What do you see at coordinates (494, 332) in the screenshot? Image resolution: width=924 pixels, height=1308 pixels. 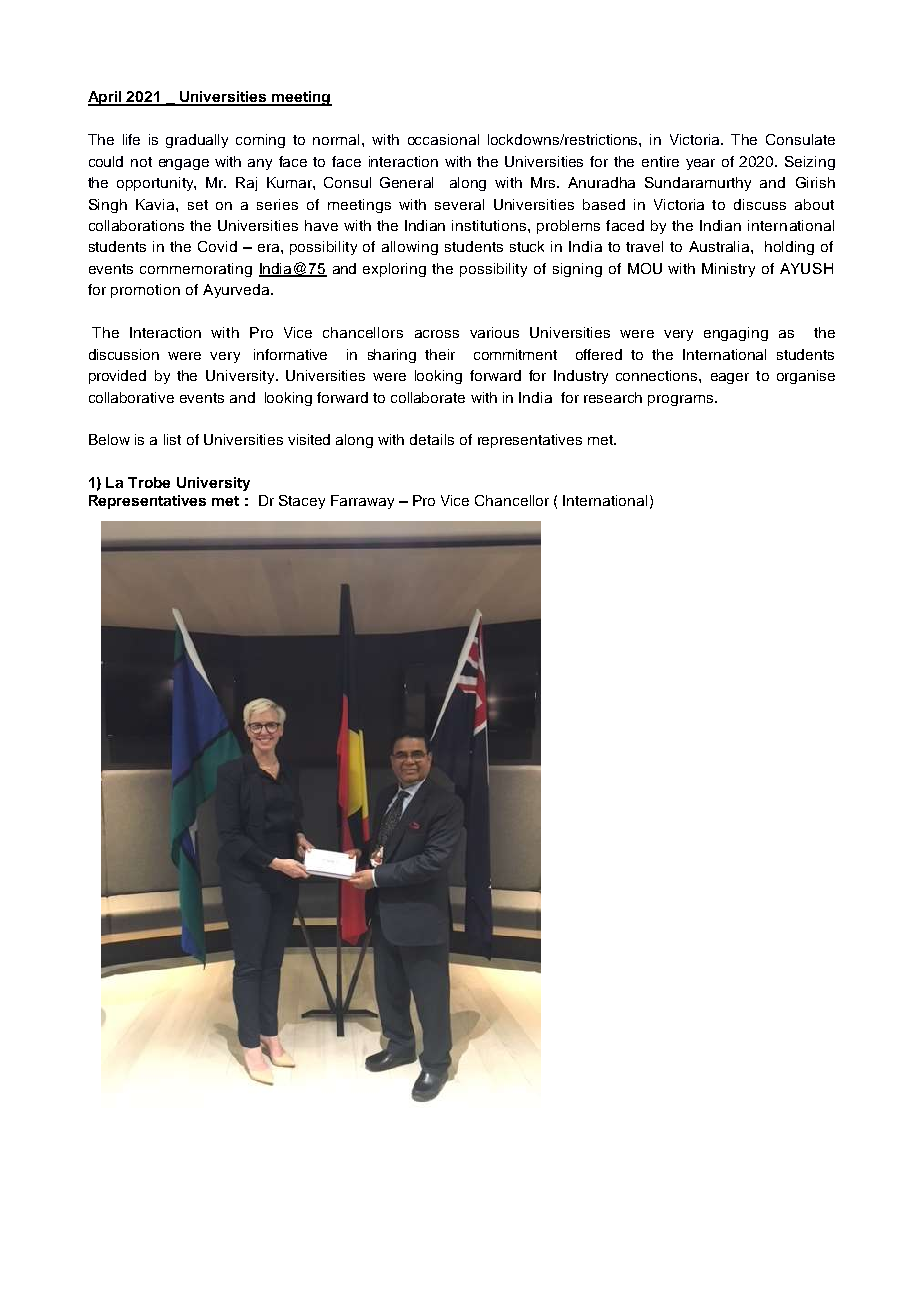 I see `various` at bounding box center [494, 332].
